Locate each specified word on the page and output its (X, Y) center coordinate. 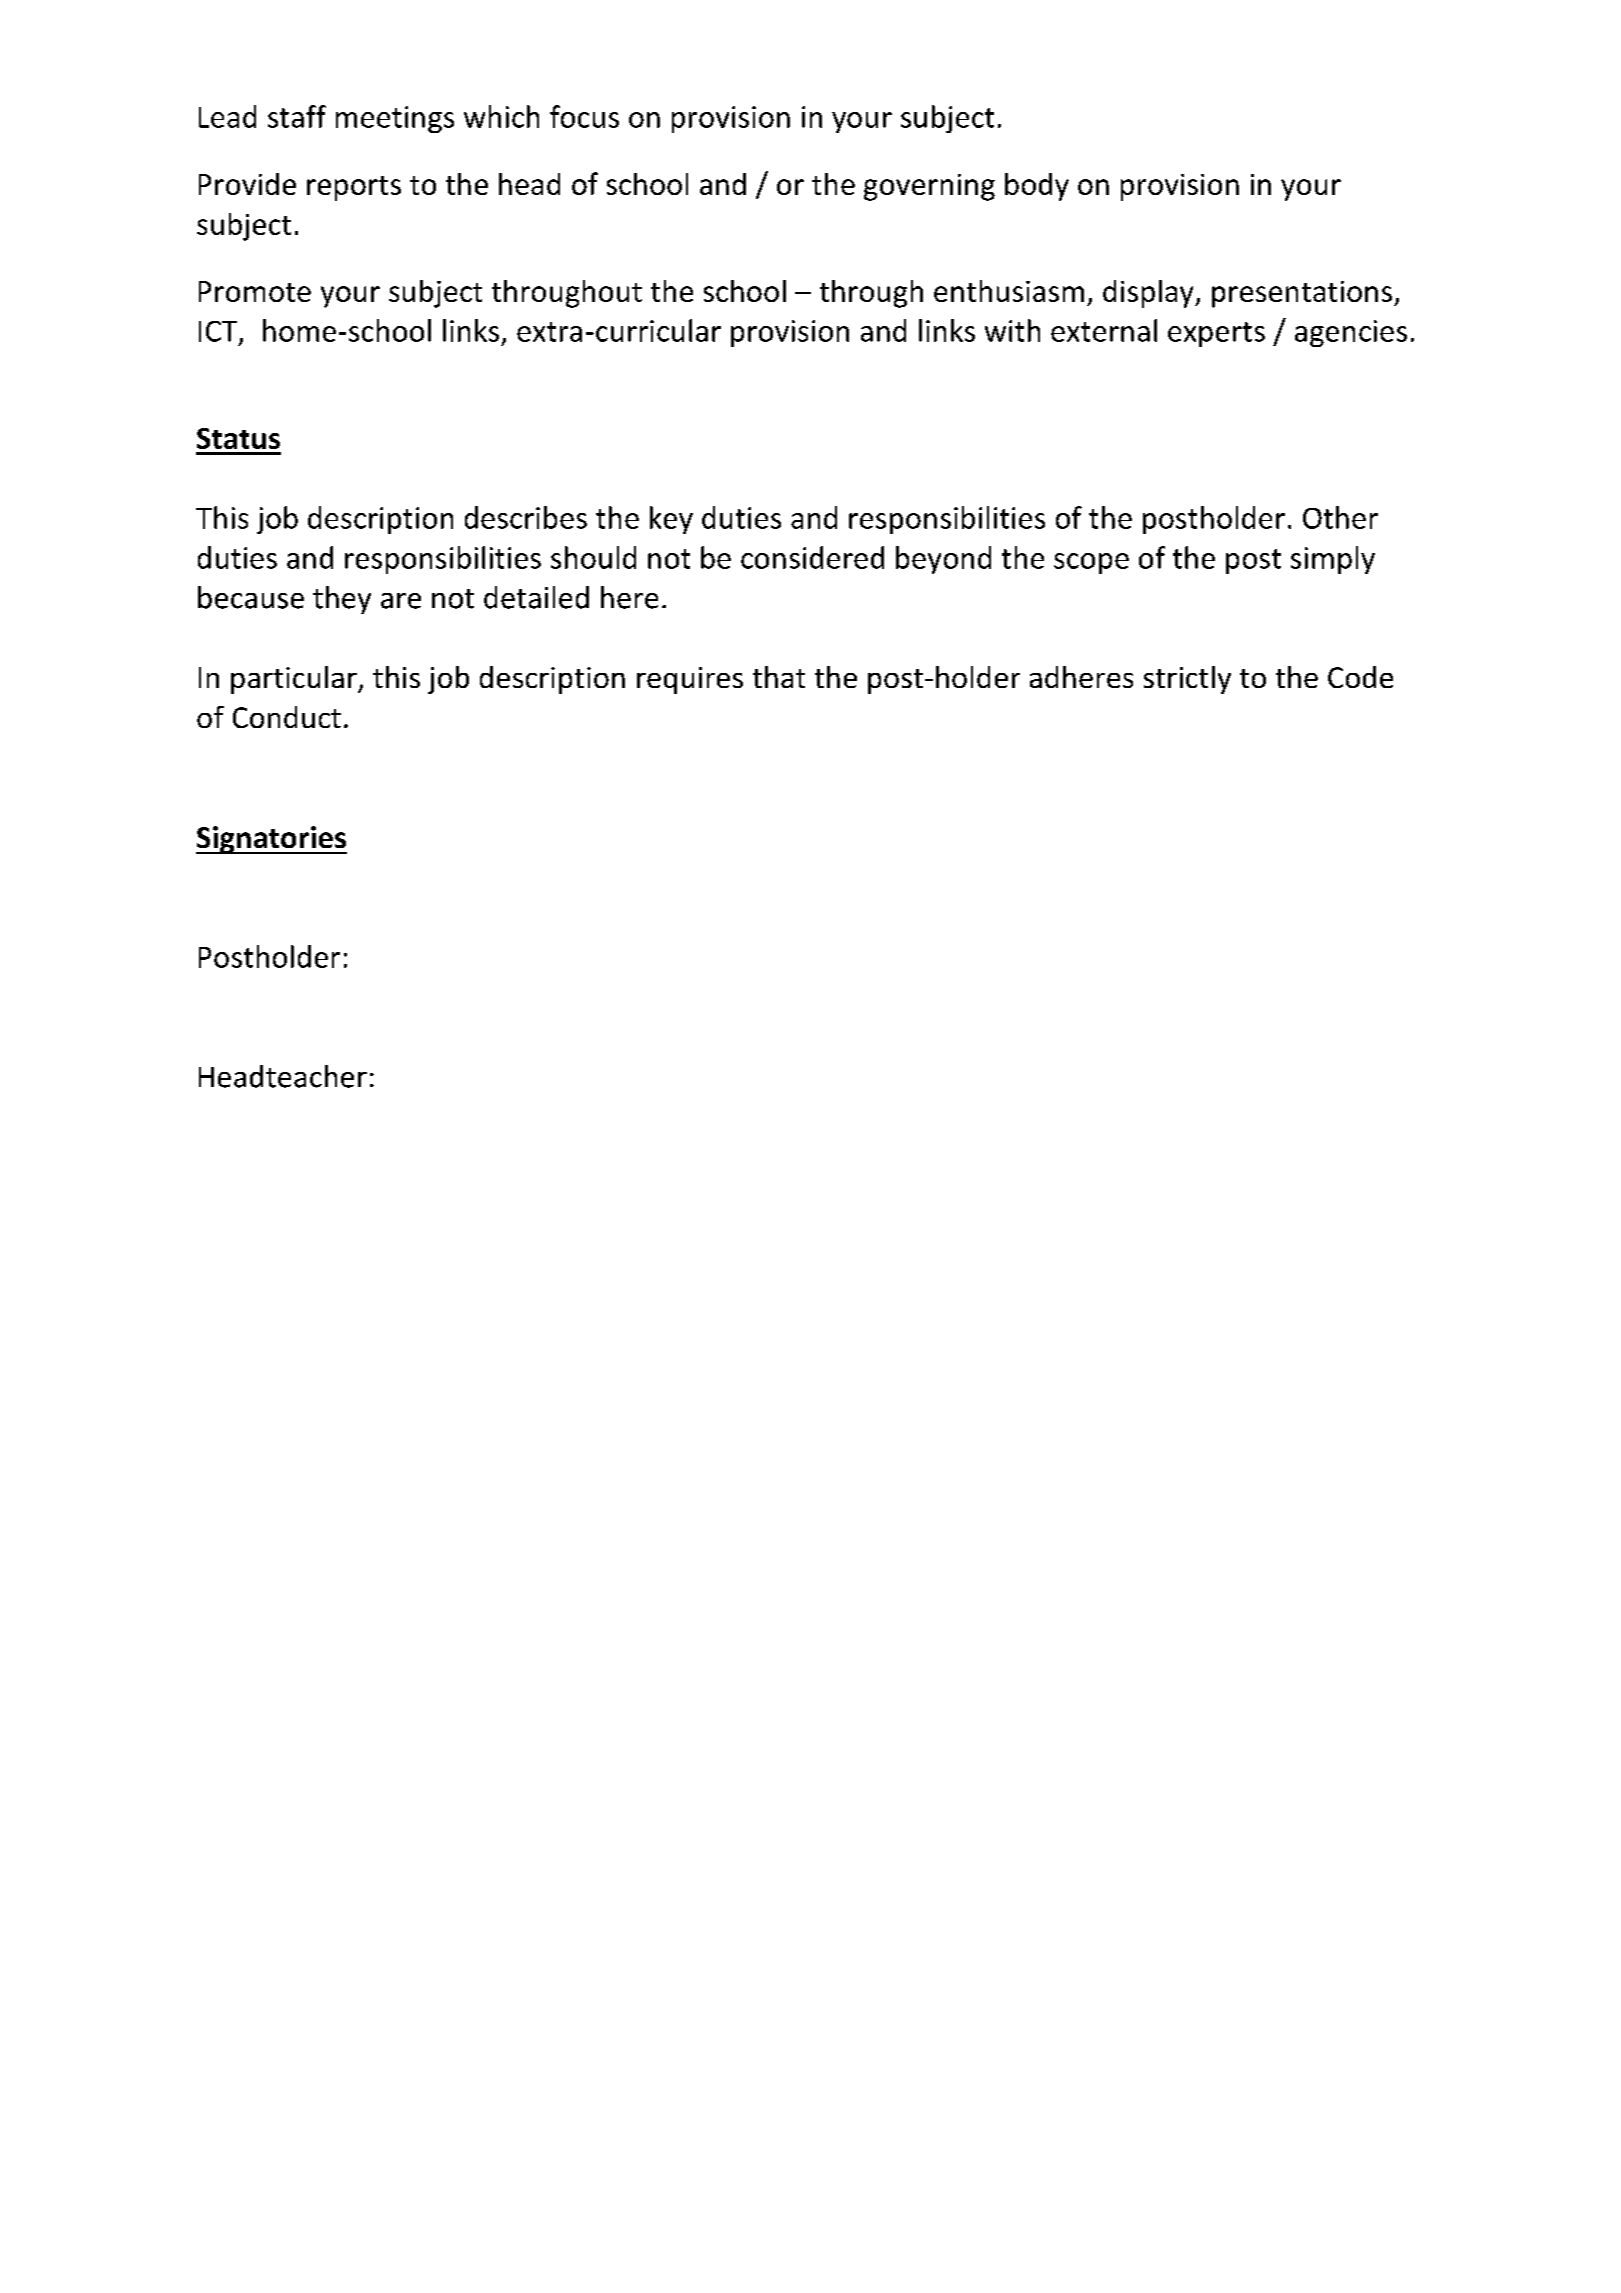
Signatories (271, 840)
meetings (395, 119)
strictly (1187, 680)
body (1037, 187)
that (779, 677)
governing (929, 187)
